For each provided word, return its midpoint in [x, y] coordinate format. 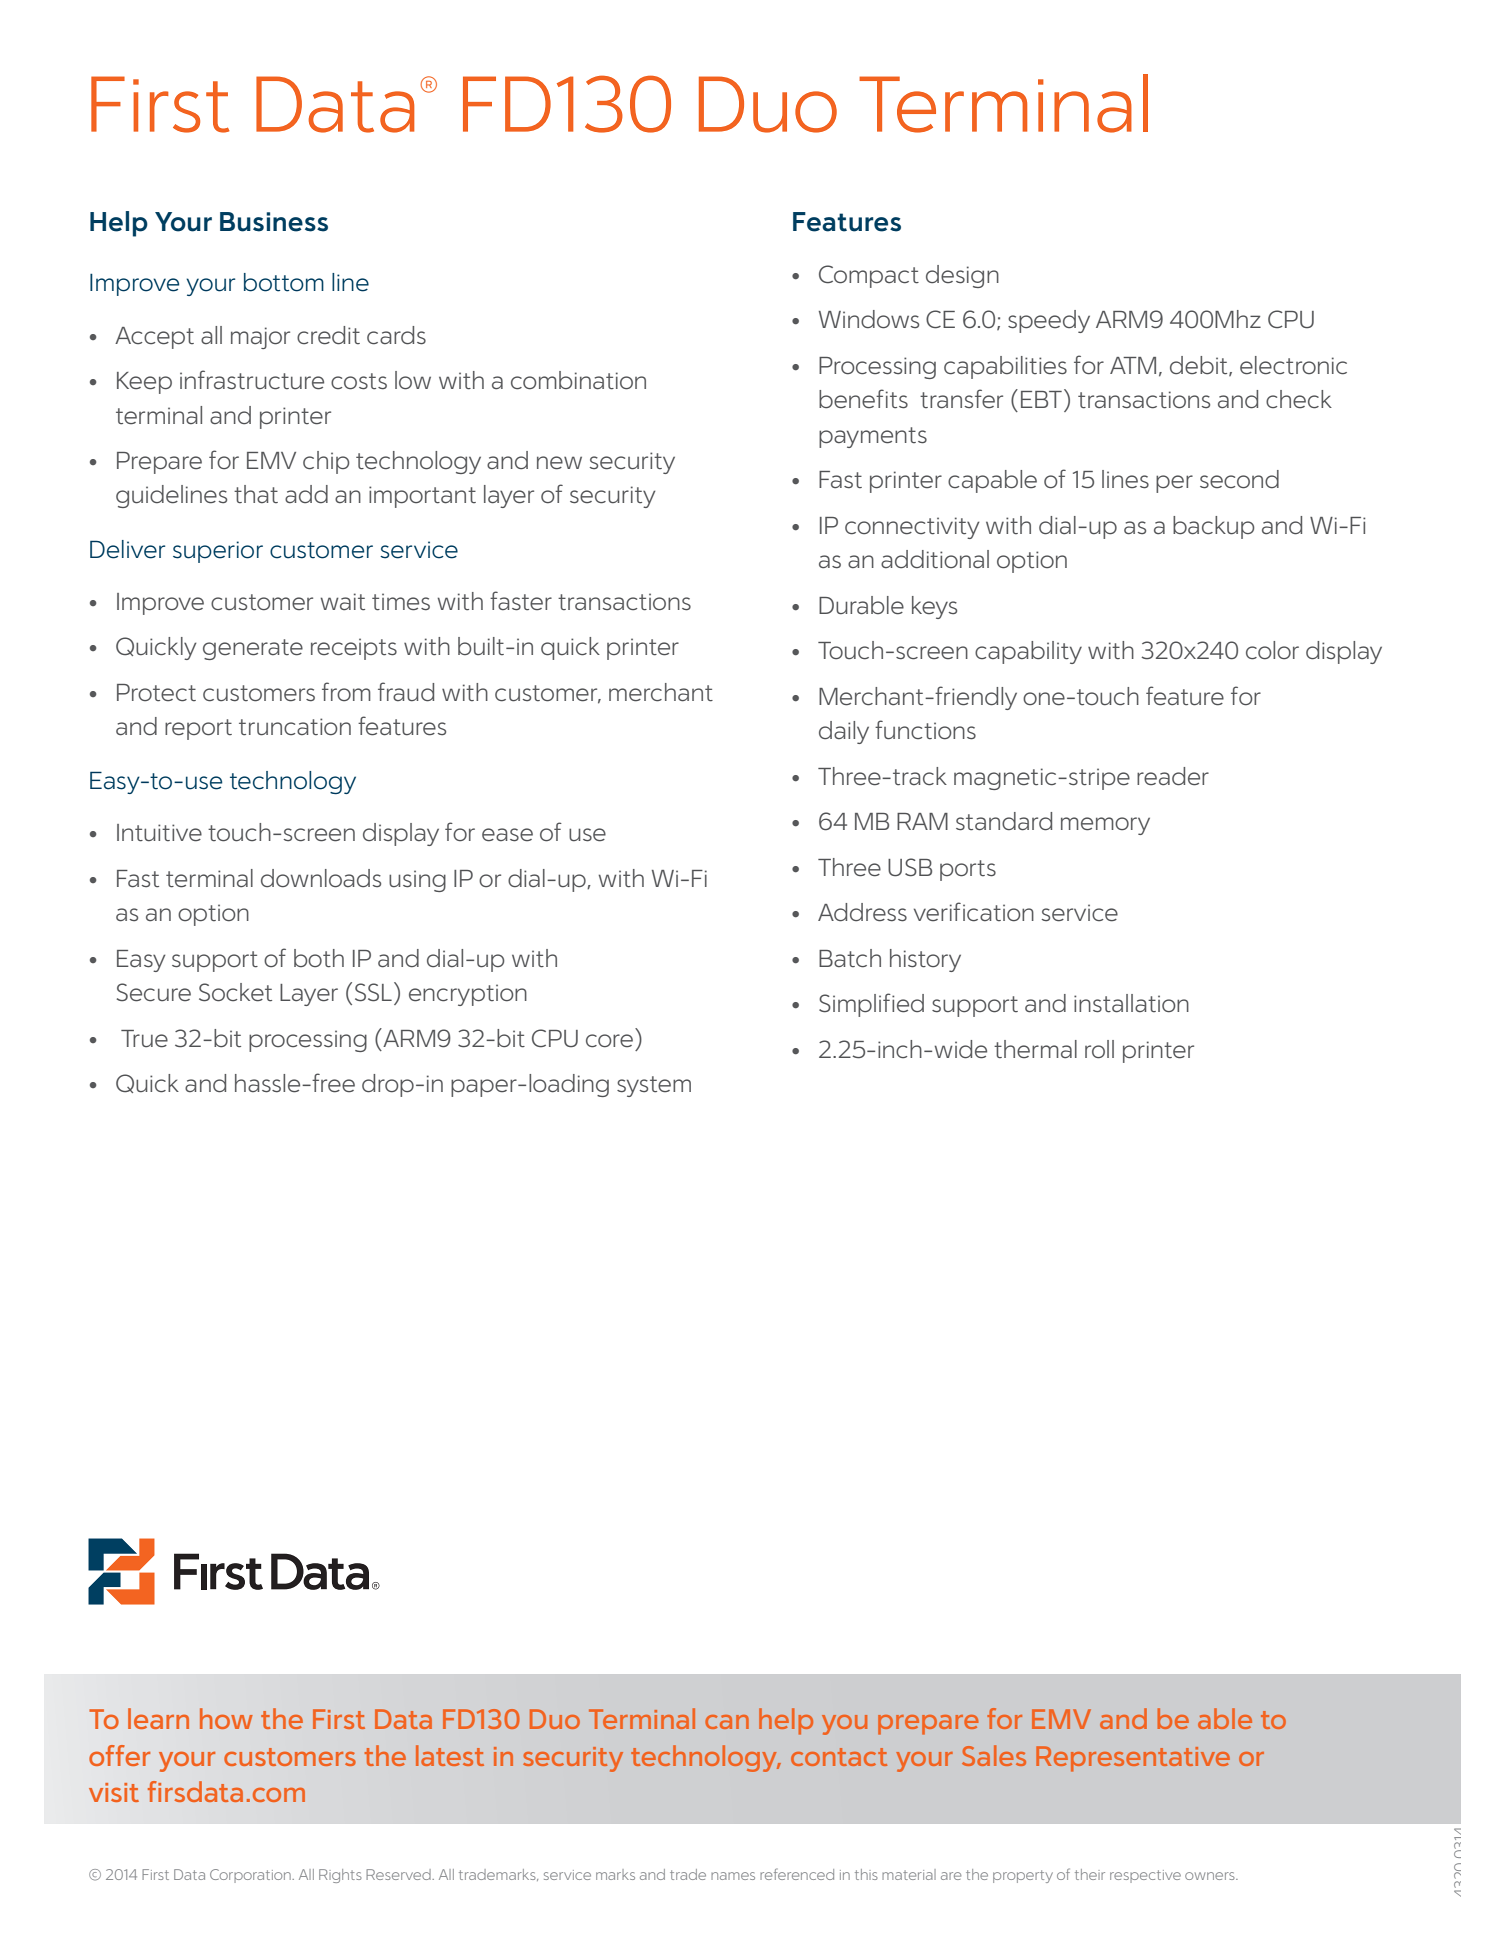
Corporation [251, 1876]
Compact [869, 276]
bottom [284, 282]
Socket [235, 992]
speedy [1049, 321]
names [733, 1876]
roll [1099, 1049]
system [654, 1086]
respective [1145, 1876]
